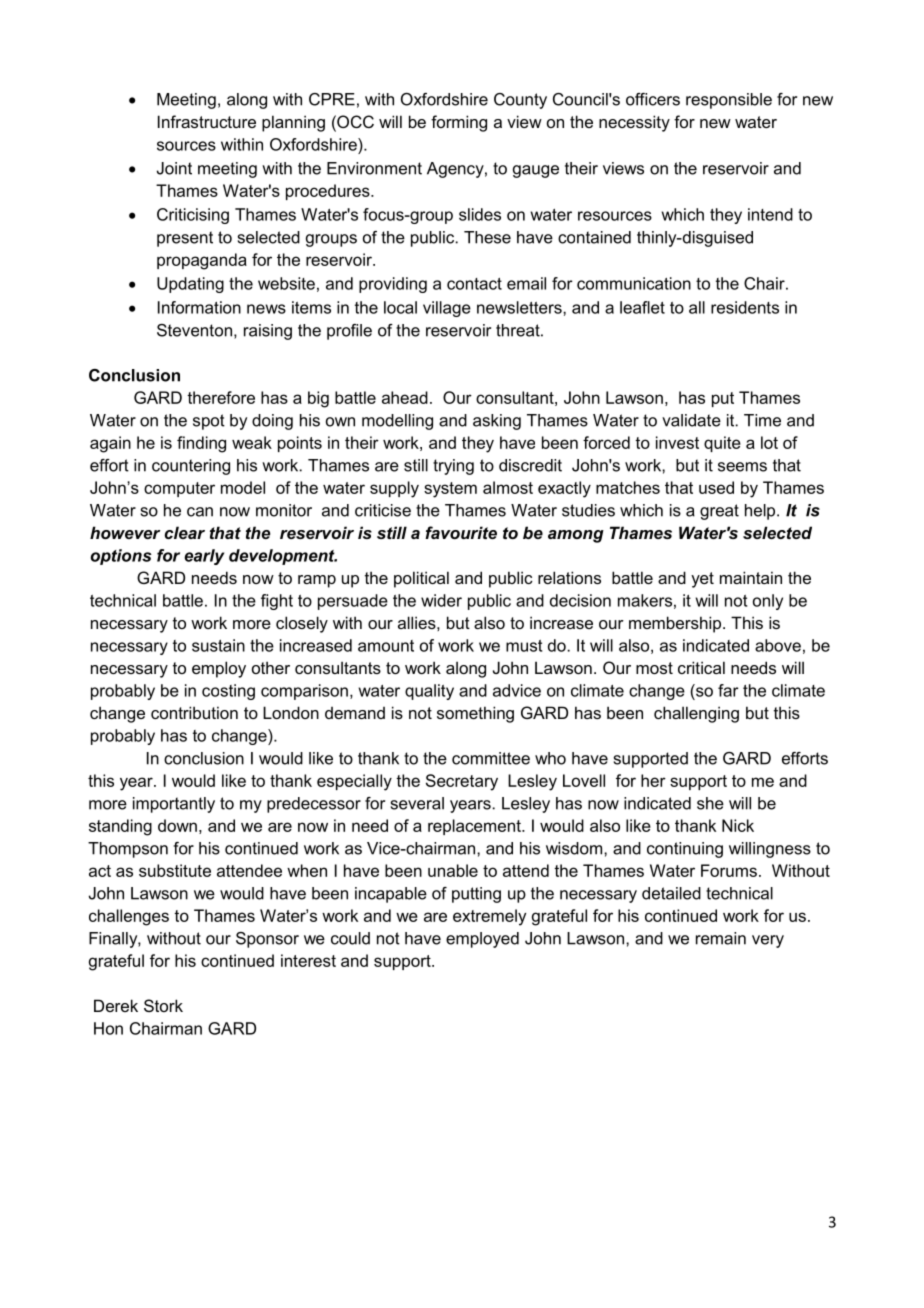  Describe the element at coordinates (194, 712) in the image. I see `contribution` at that location.
